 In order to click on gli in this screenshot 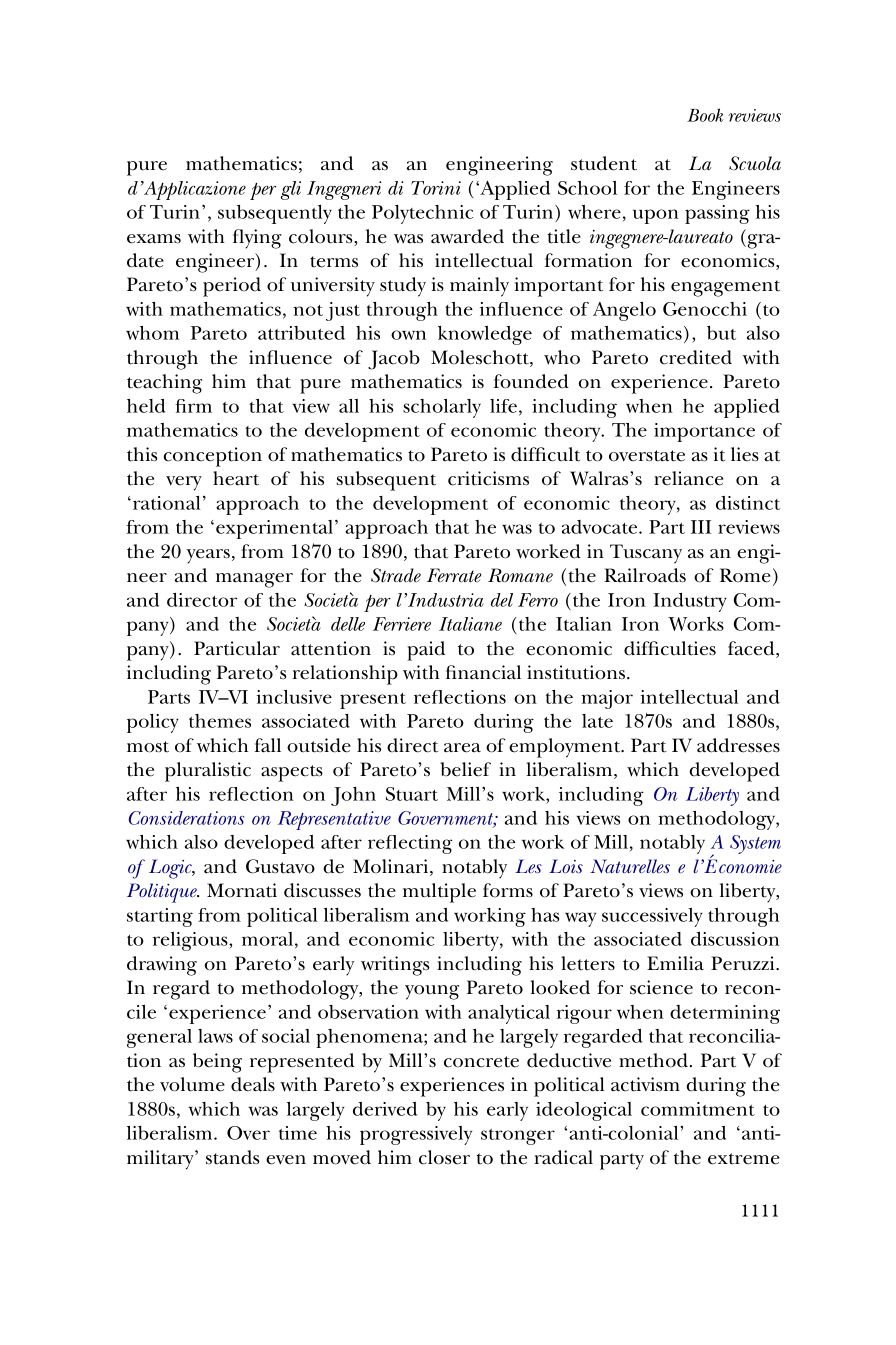, I will do `click(291, 190)`.
